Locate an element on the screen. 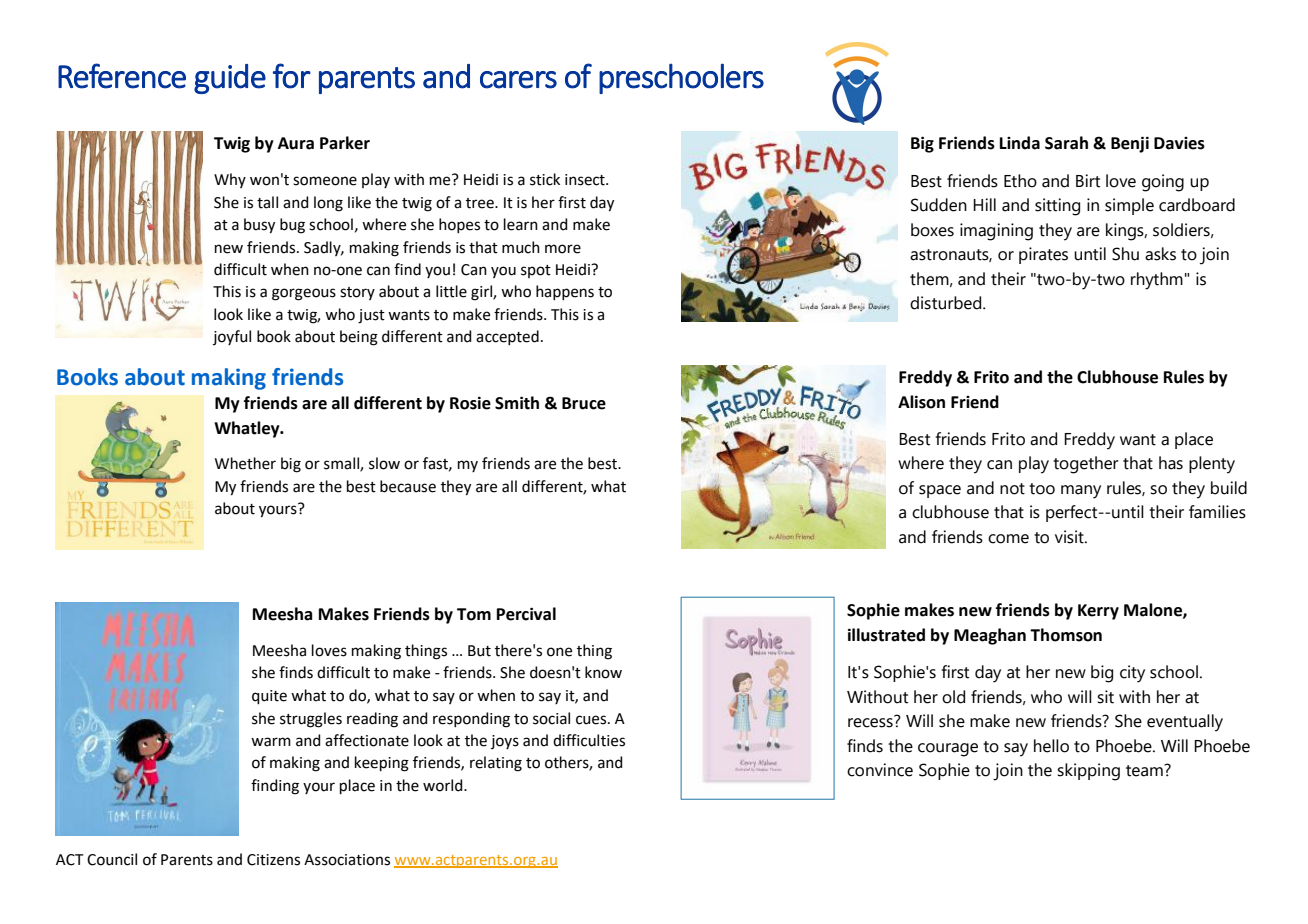 The image size is (1308, 924). guide is located at coordinates (230, 79).
